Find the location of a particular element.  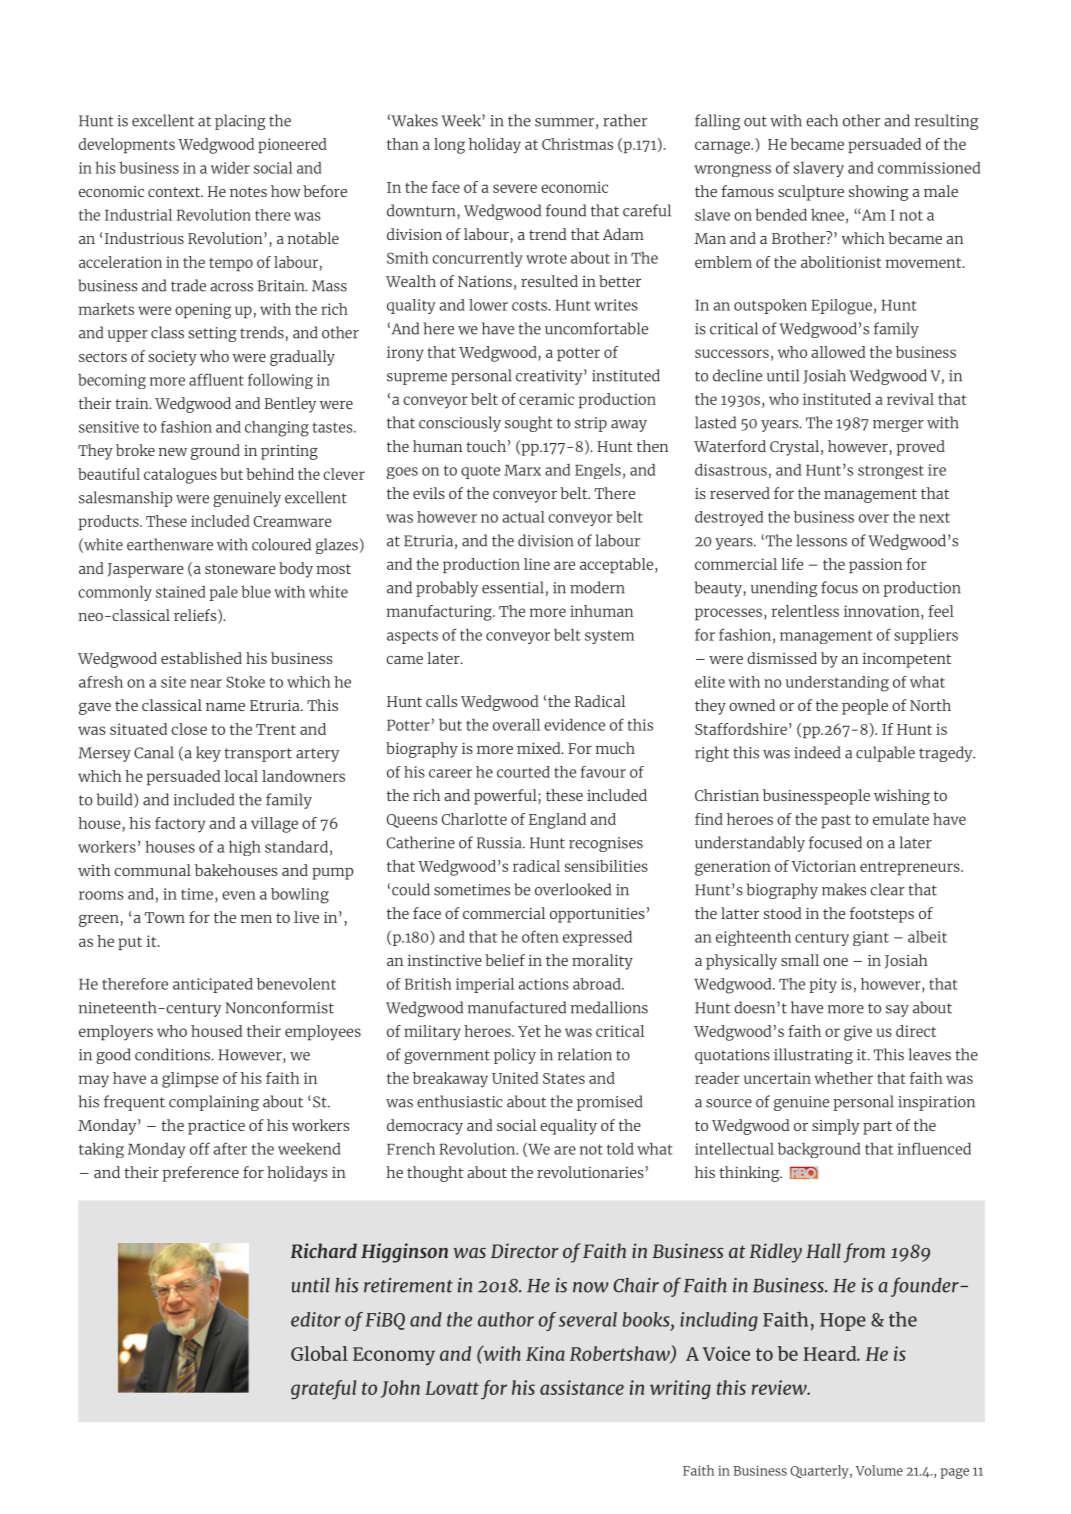

factory is located at coordinates (180, 825).
